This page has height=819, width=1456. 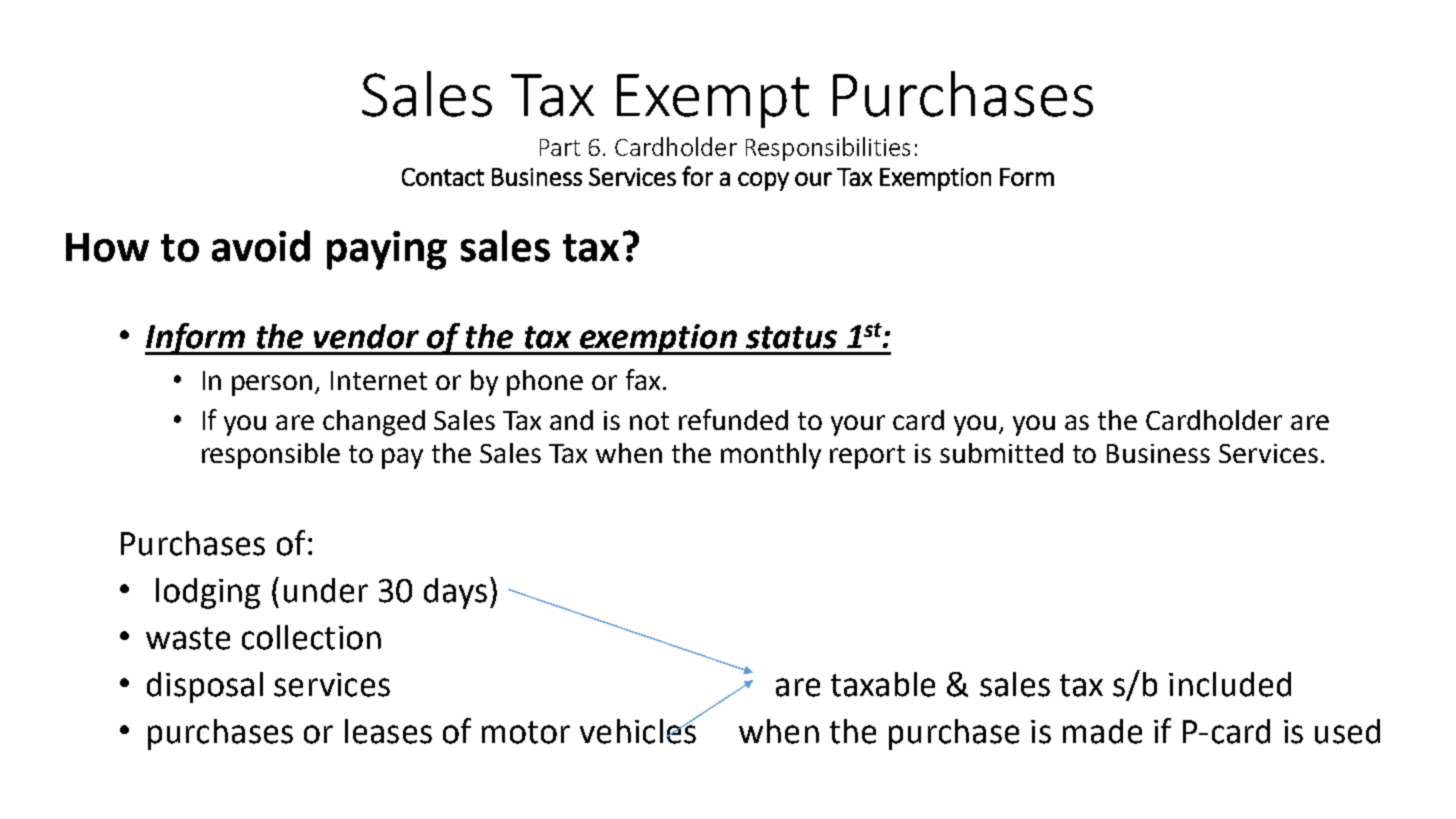 I want to click on under, so click(x=326, y=590).
